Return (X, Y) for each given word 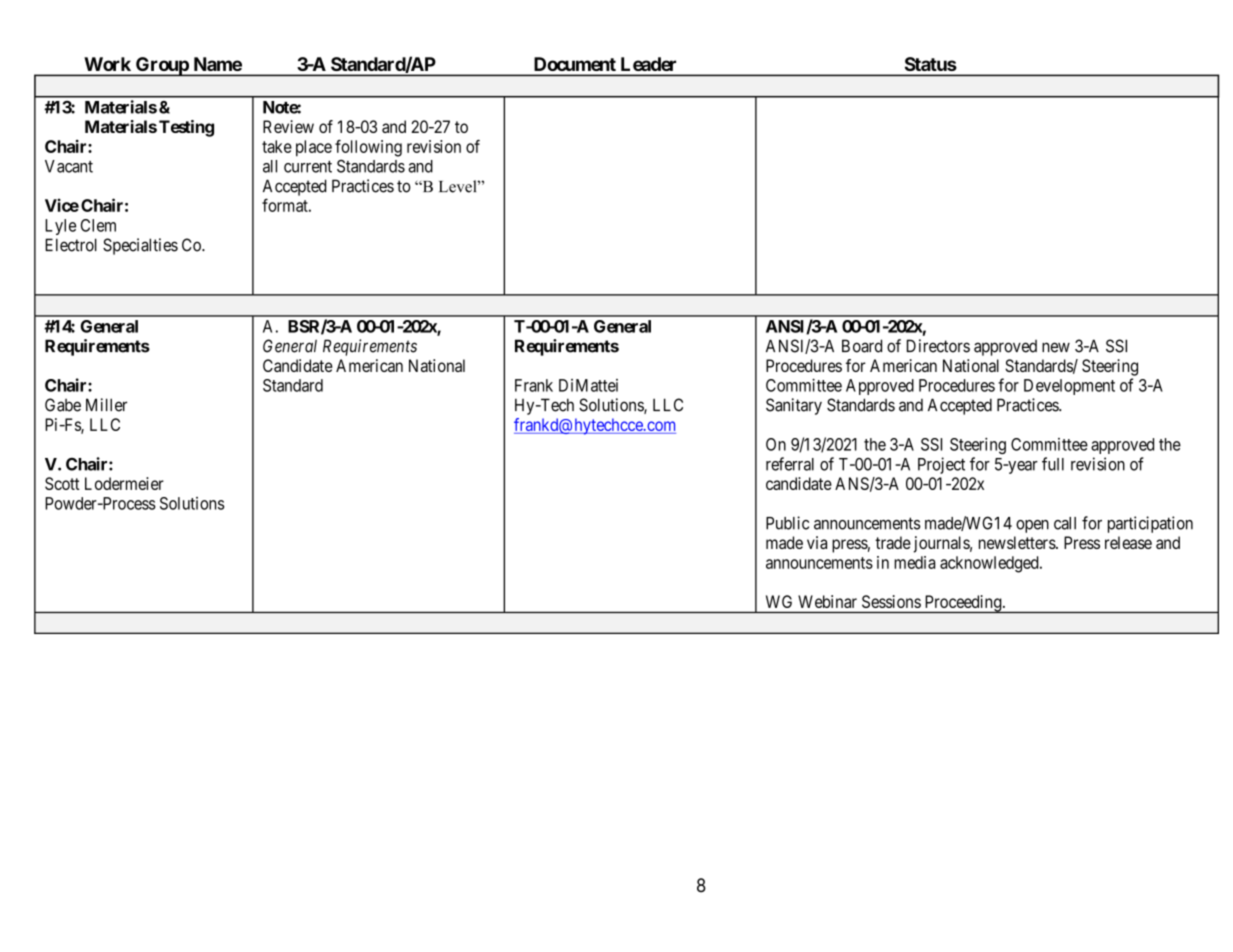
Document (575, 64)
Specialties (140, 246)
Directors (938, 346)
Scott (62, 483)
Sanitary (794, 406)
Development (1069, 387)
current (308, 167)
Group (162, 66)
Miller (106, 405)
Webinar (827, 601)
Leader (648, 64)
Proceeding (963, 604)
